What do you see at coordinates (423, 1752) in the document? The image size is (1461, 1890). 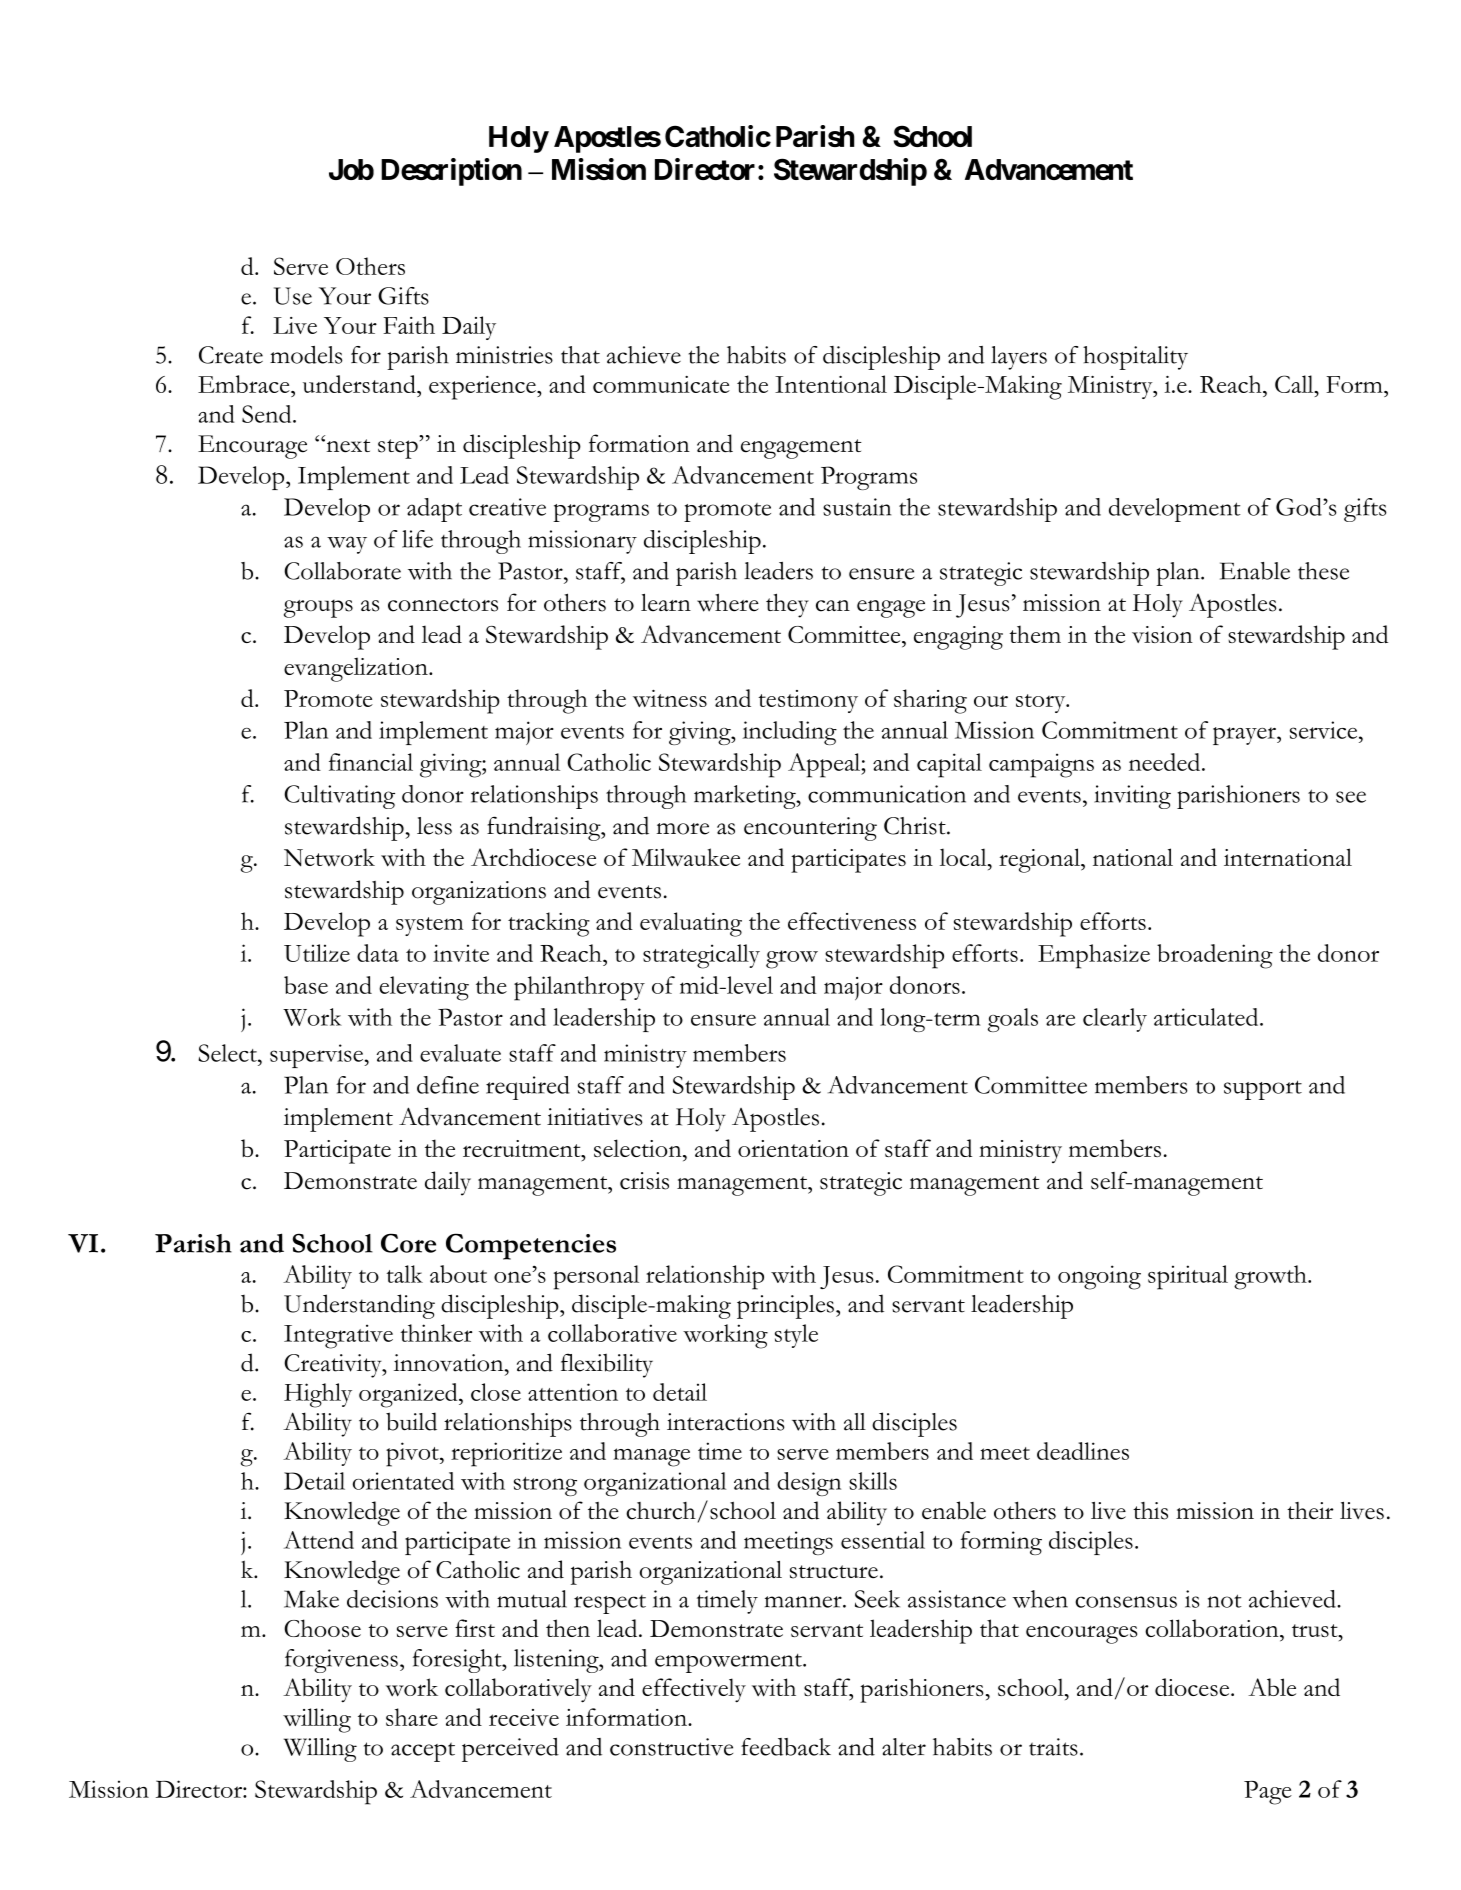 I see `accept` at bounding box center [423, 1752].
